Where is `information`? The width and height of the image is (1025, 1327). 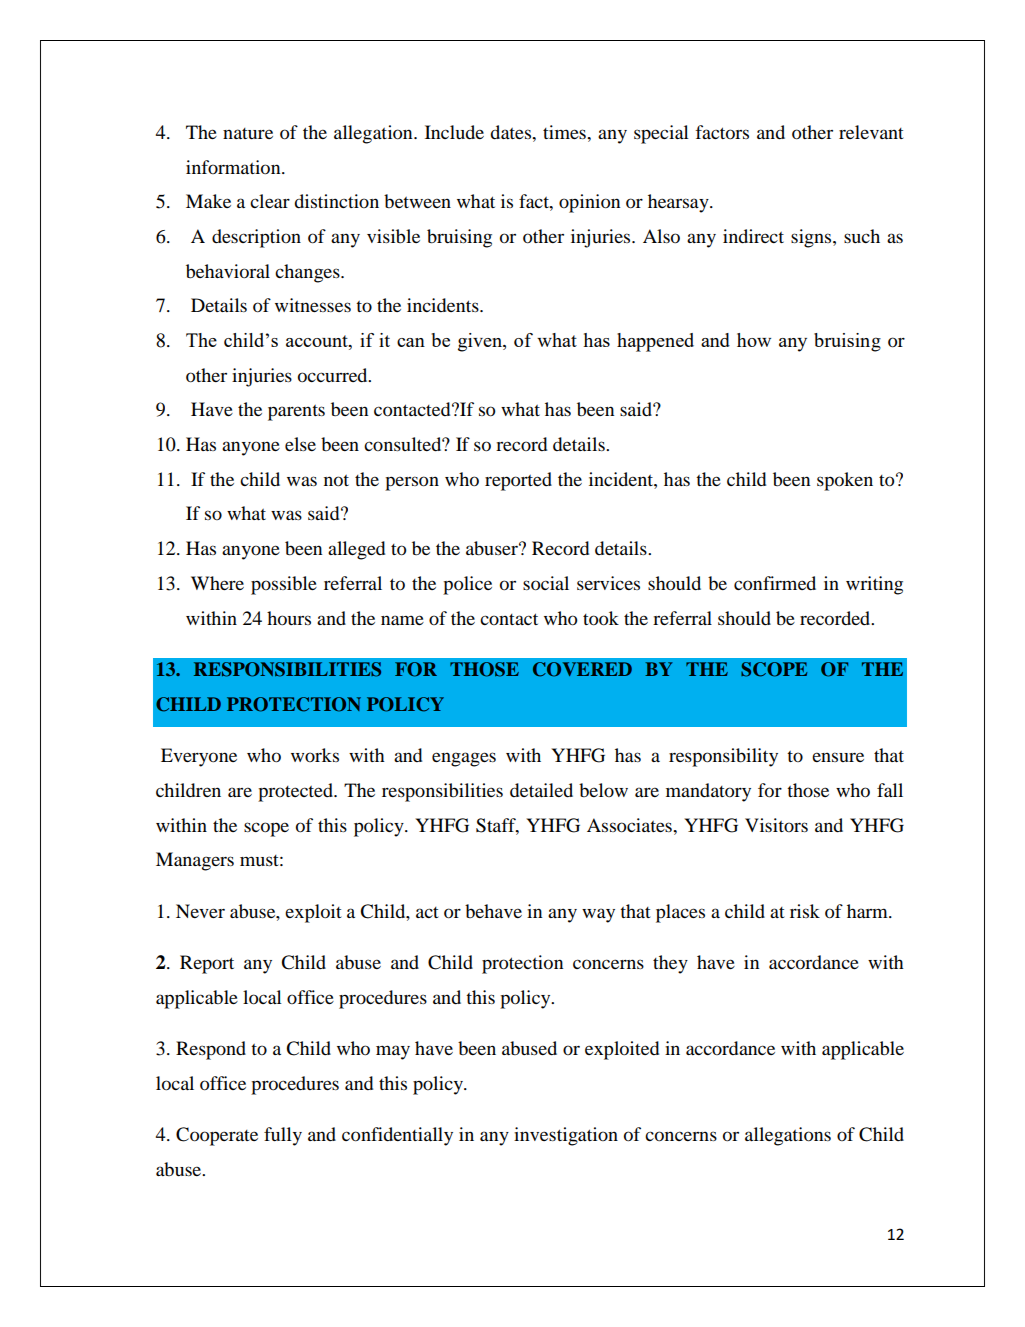
information is located at coordinates (234, 167).
